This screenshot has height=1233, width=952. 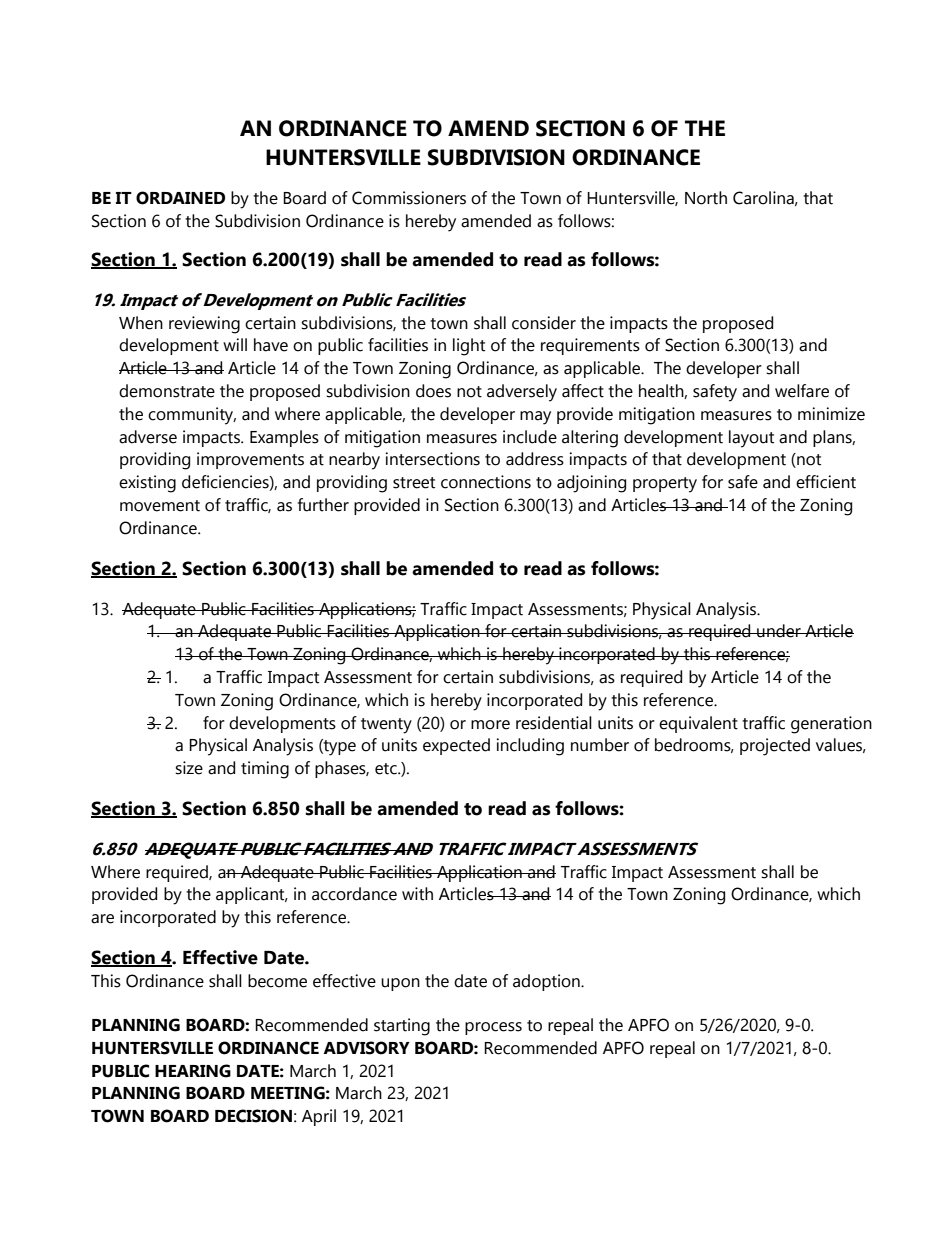 What do you see at coordinates (189, 768) in the screenshot?
I see `size` at bounding box center [189, 768].
